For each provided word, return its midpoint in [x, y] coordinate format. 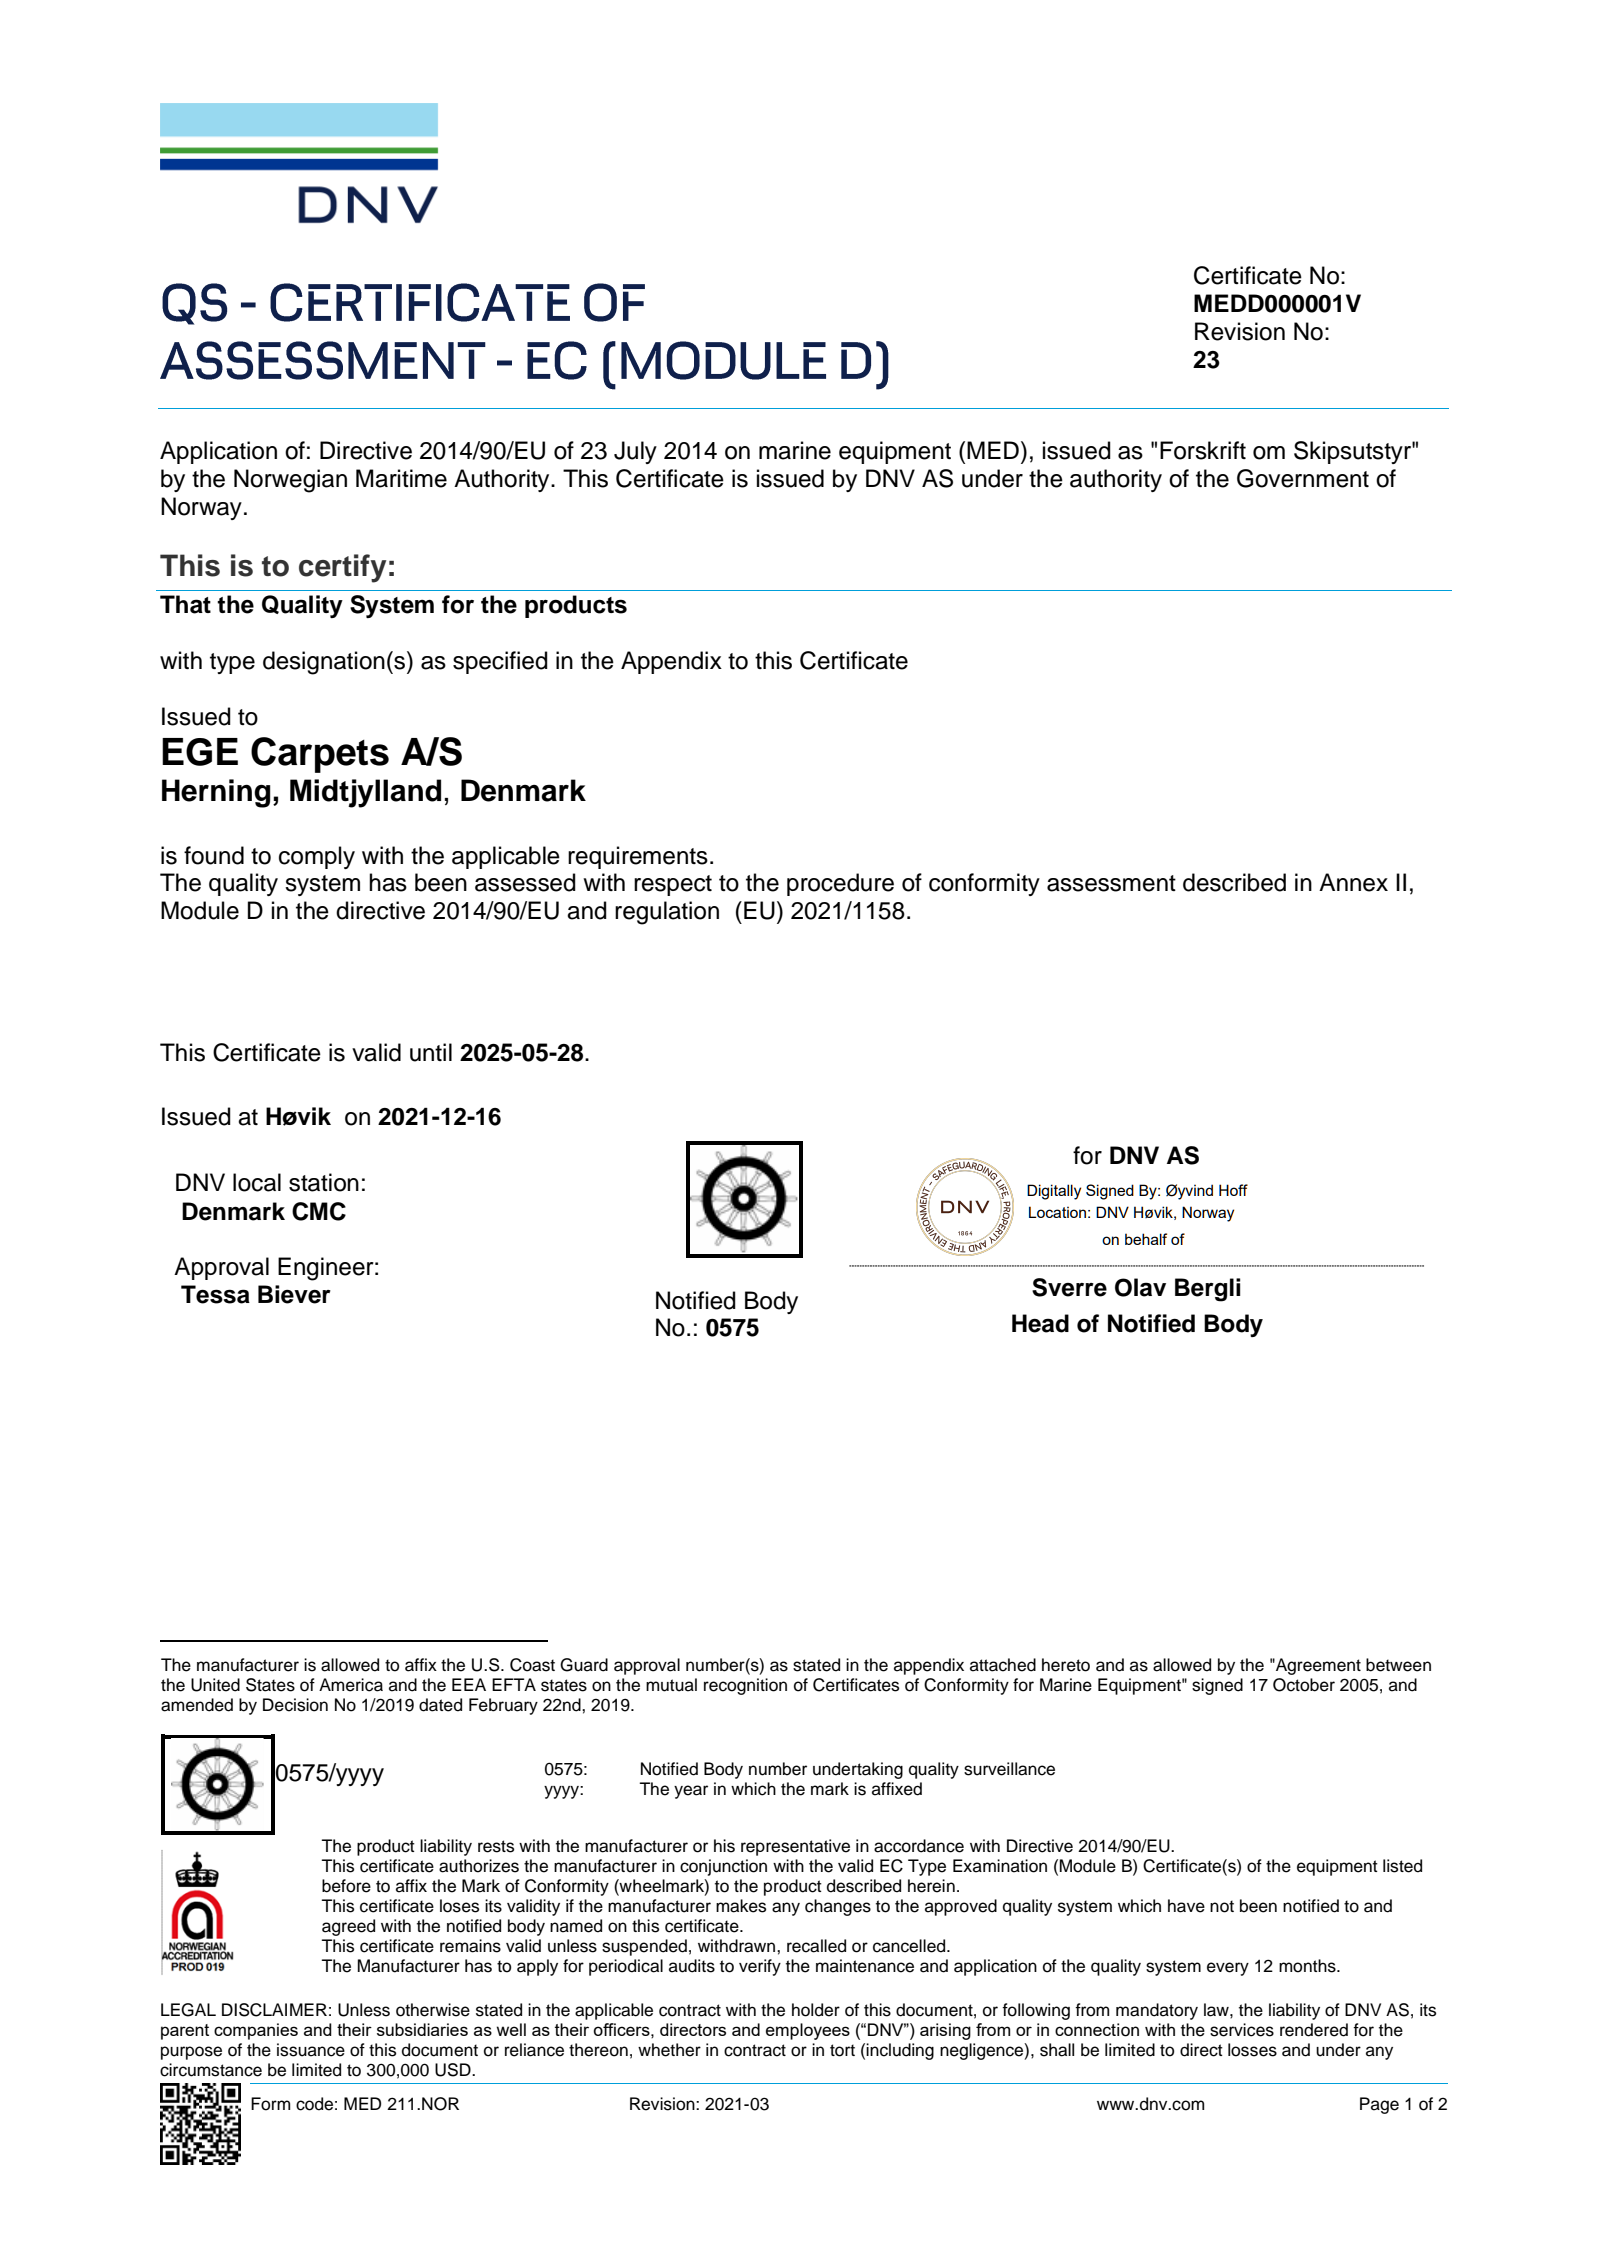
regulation [667, 913]
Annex [1353, 882]
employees [808, 2031]
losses [1252, 2050]
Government [1303, 478]
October [1304, 1685]
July [635, 452]
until [431, 1052]
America [351, 1685]
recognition [745, 1686]
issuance [311, 2050]
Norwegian [290, 481]
